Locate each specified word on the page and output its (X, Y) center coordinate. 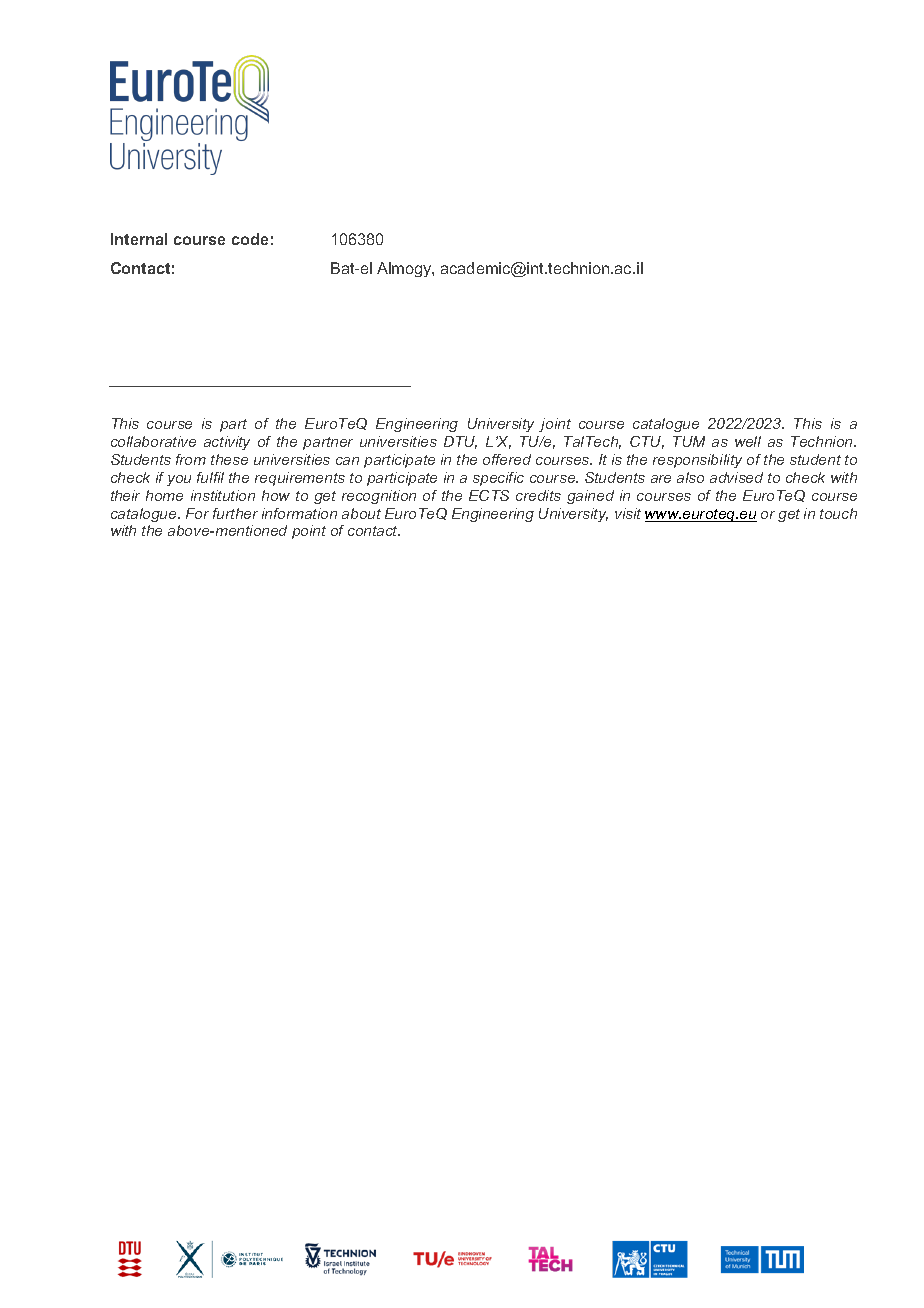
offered (507, 459)
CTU (647, 442)
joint (555, 425)
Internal (139, 239)
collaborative (153, 441)
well (748, 441)
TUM (689, 441)
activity (227, 443)
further (235, 513)
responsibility (697, 461)
